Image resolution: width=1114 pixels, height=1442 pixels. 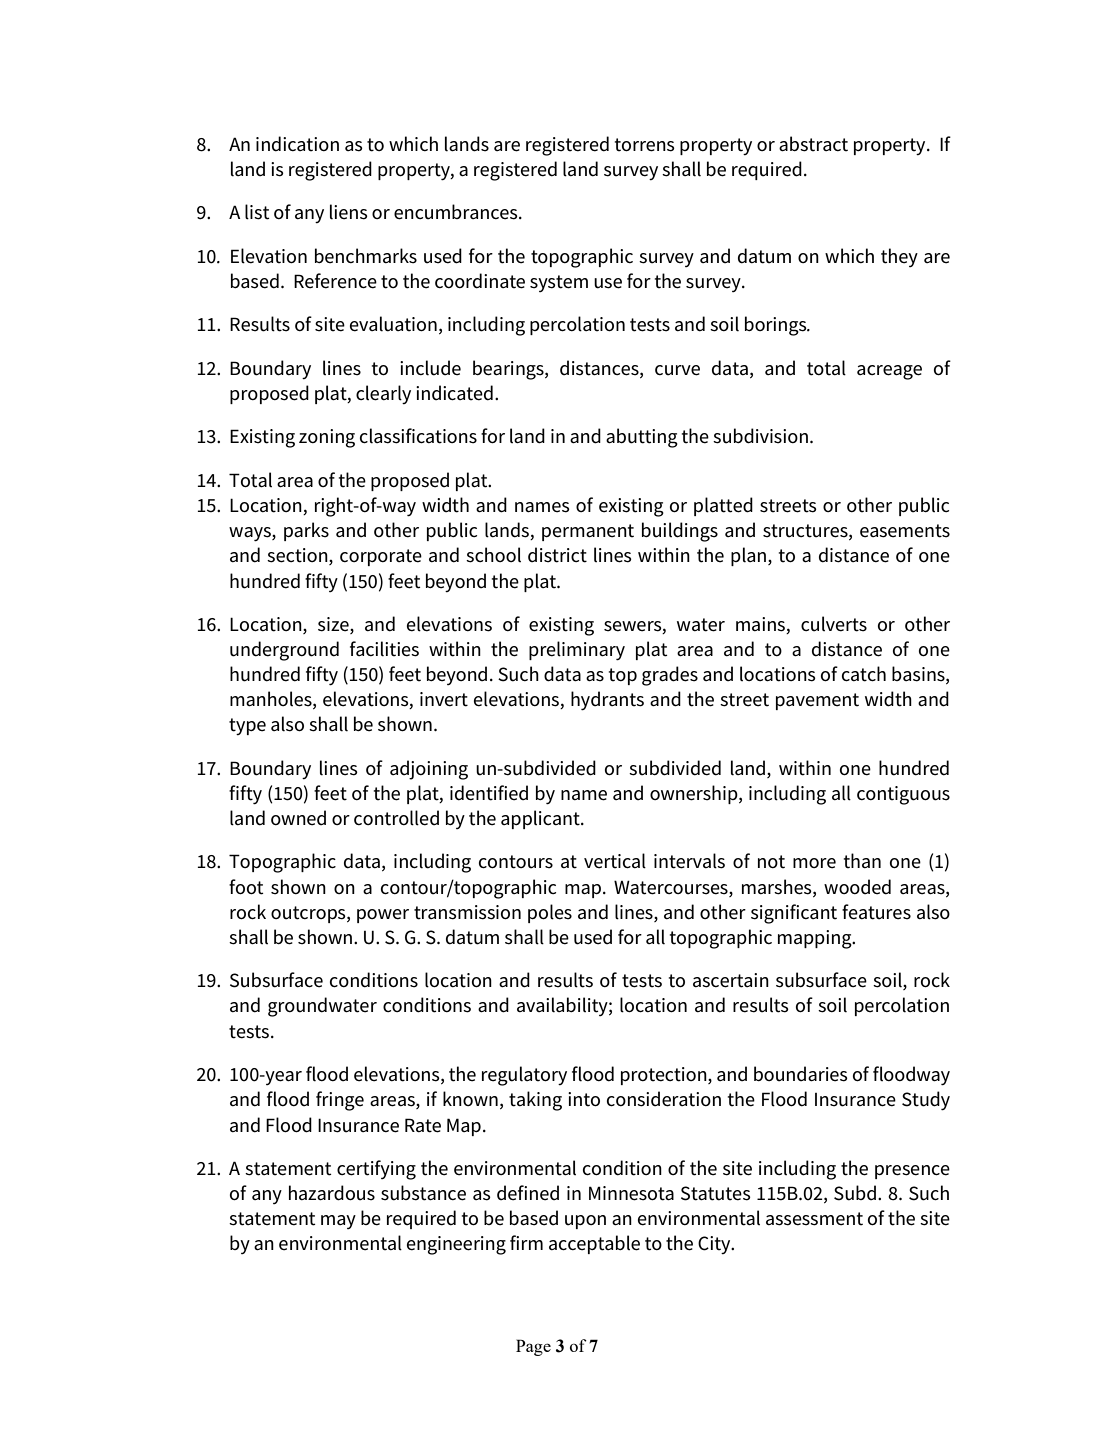 What do you see at coordinates (813, 144) in the screenshot?
I see `abstract` at bounding box center [813, 144].
